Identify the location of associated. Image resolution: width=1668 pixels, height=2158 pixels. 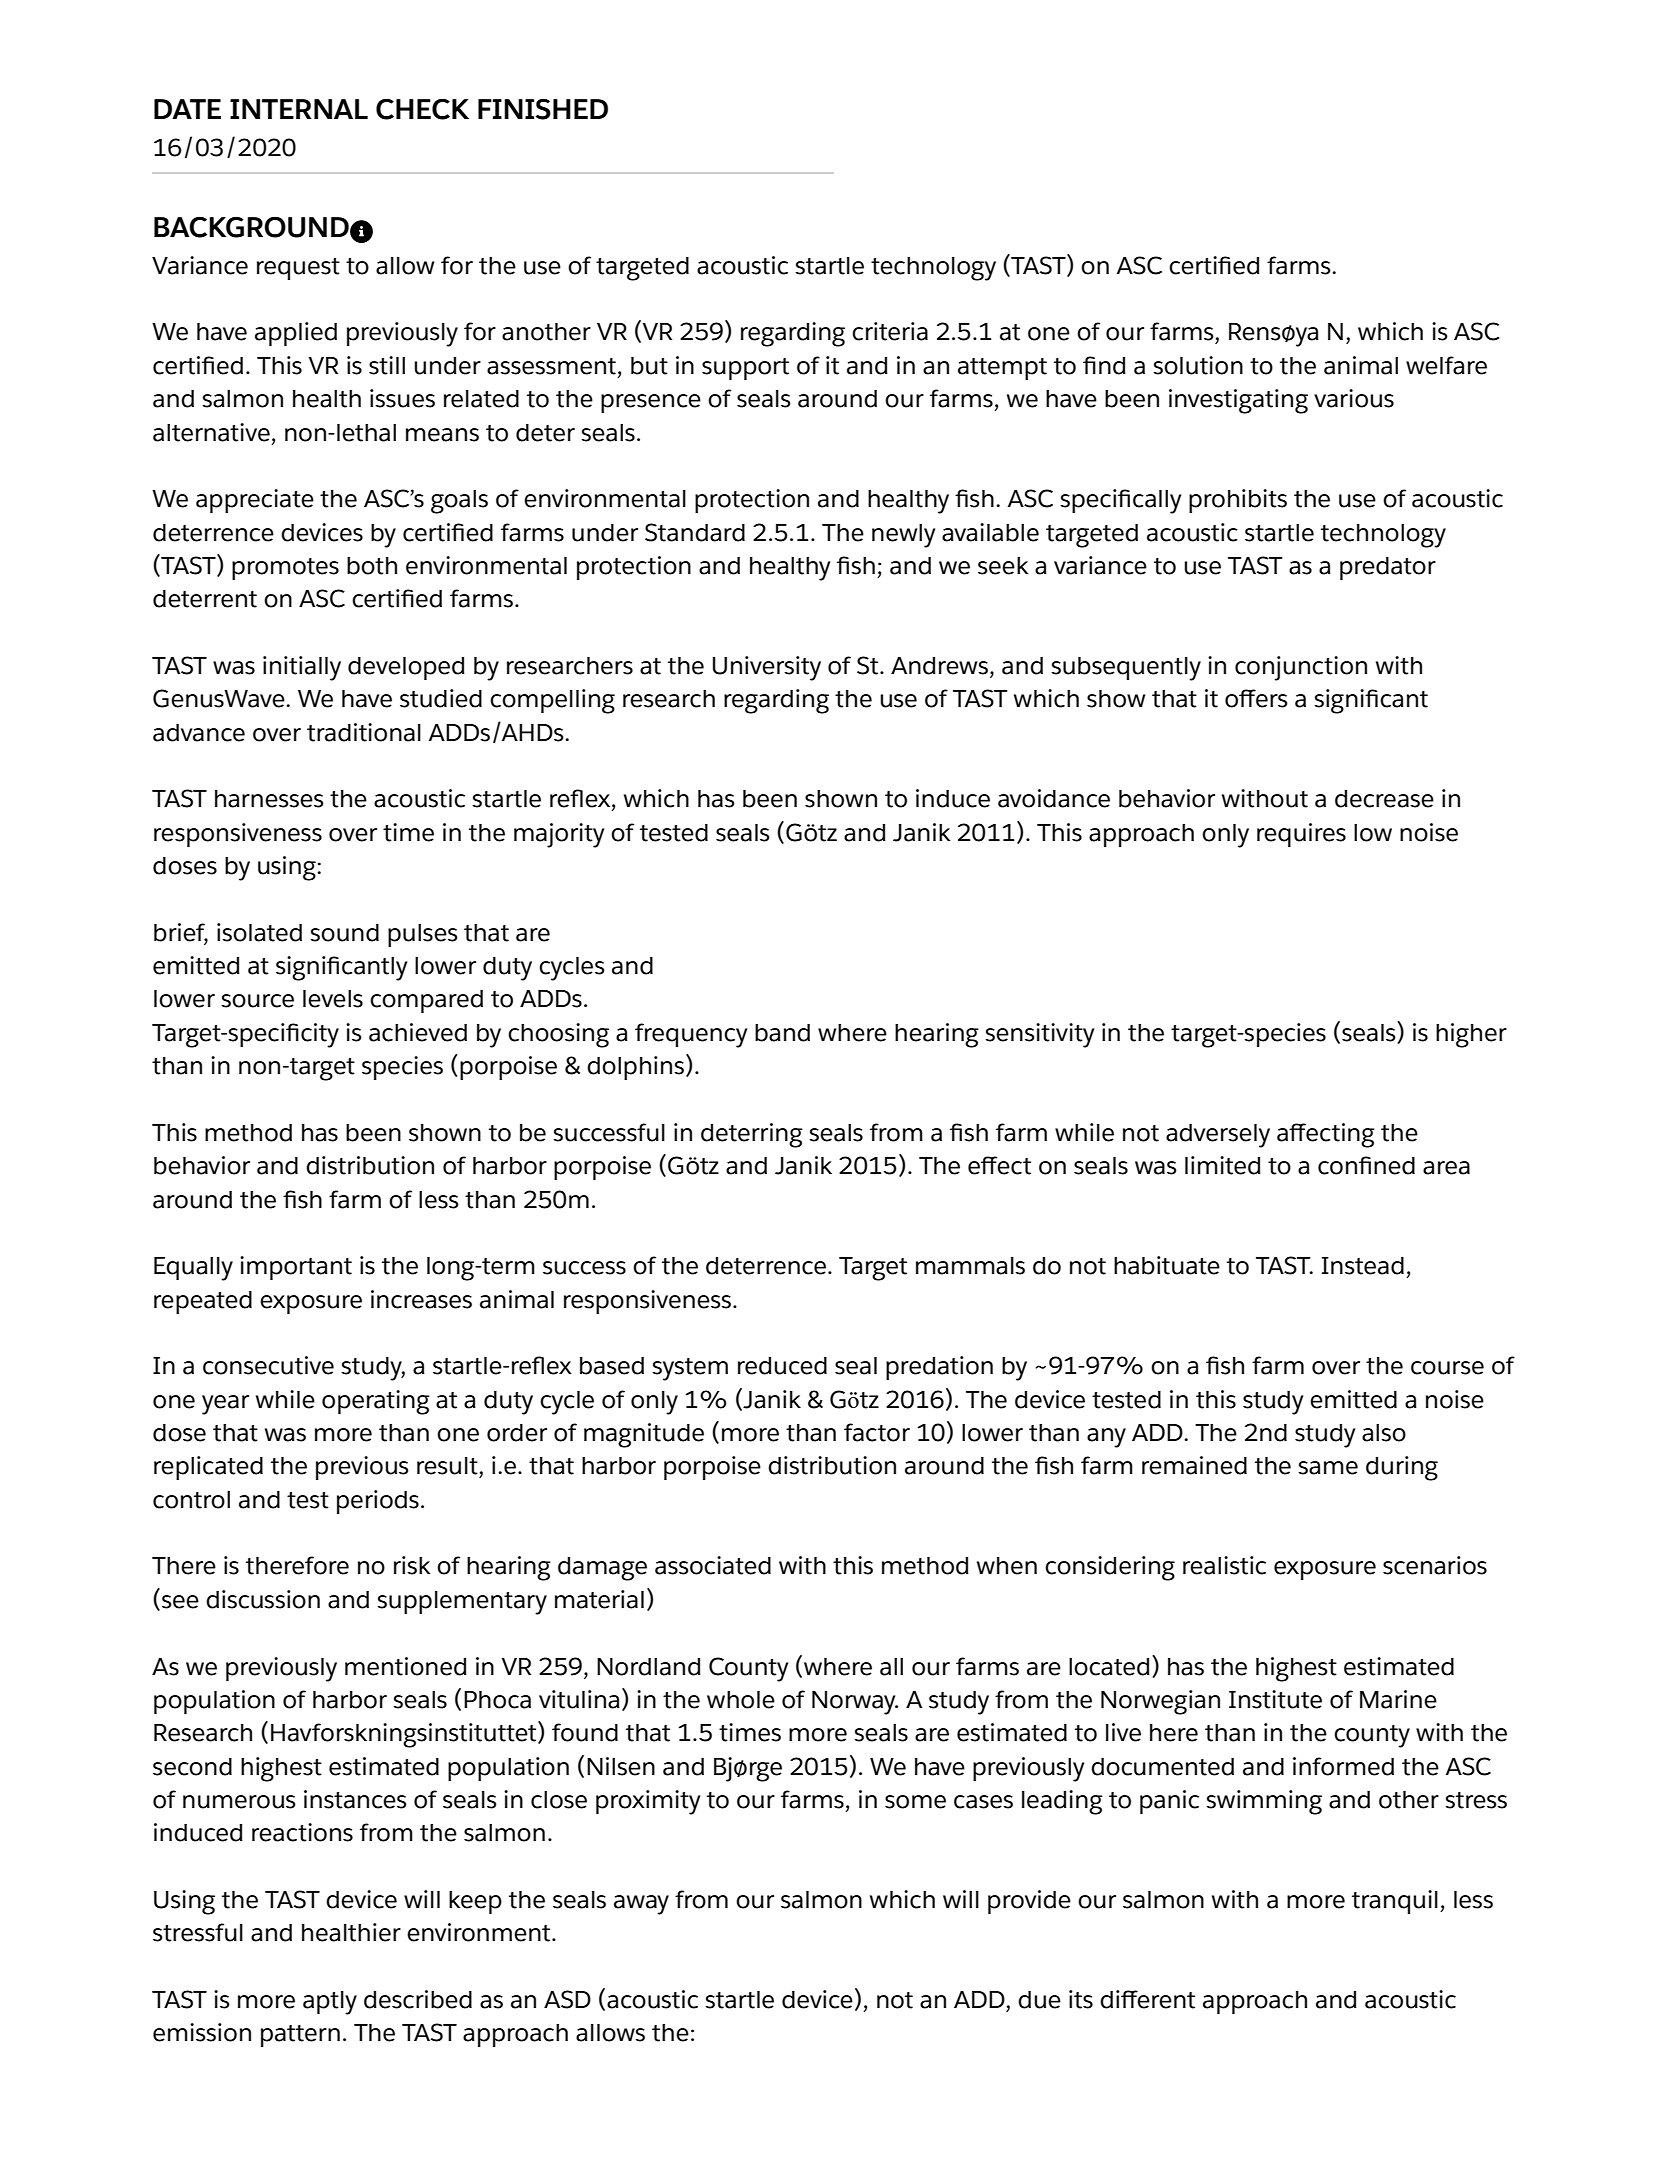
(713, 1565).
